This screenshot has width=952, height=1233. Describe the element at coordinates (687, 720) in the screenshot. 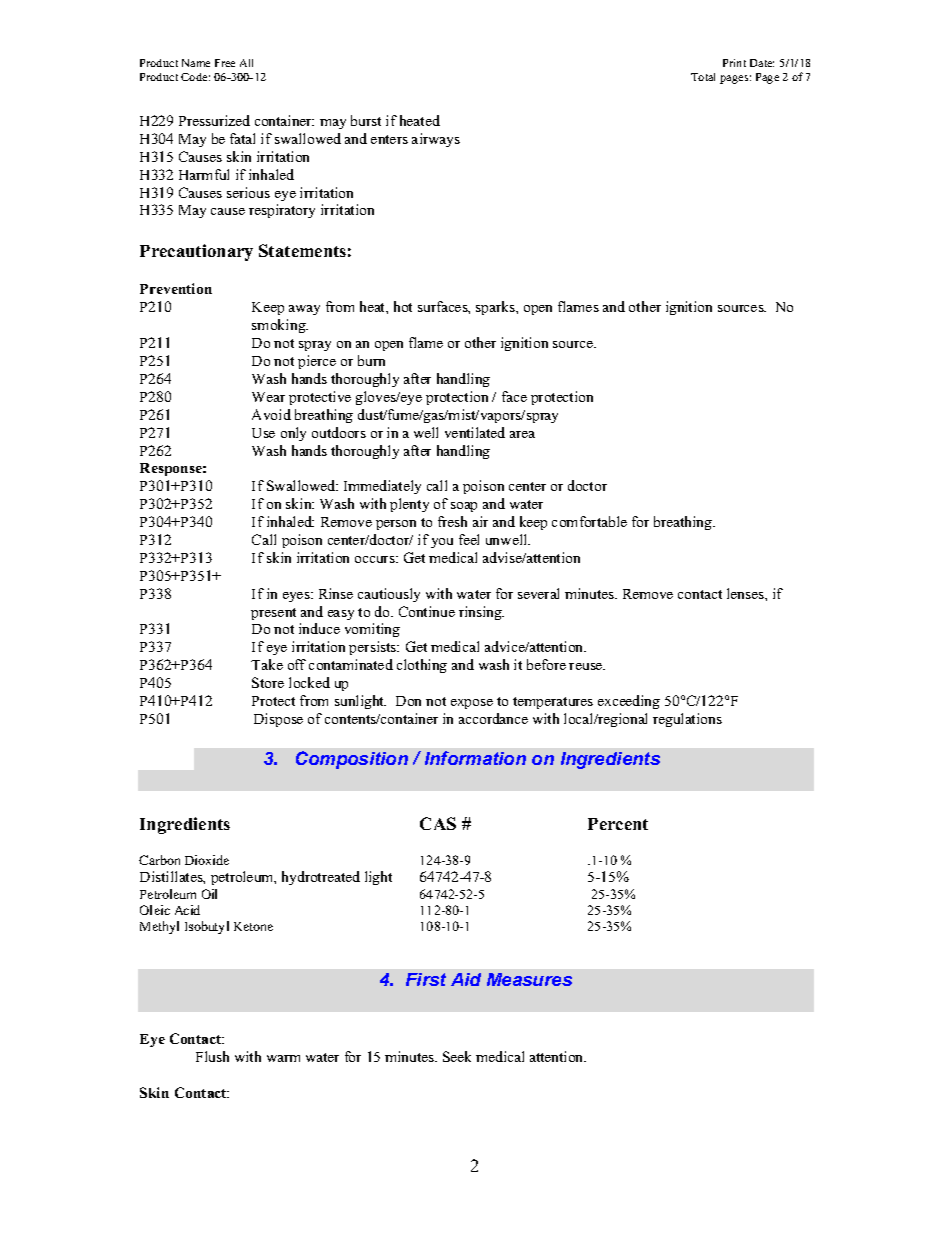

I see `regulations` at that location.
